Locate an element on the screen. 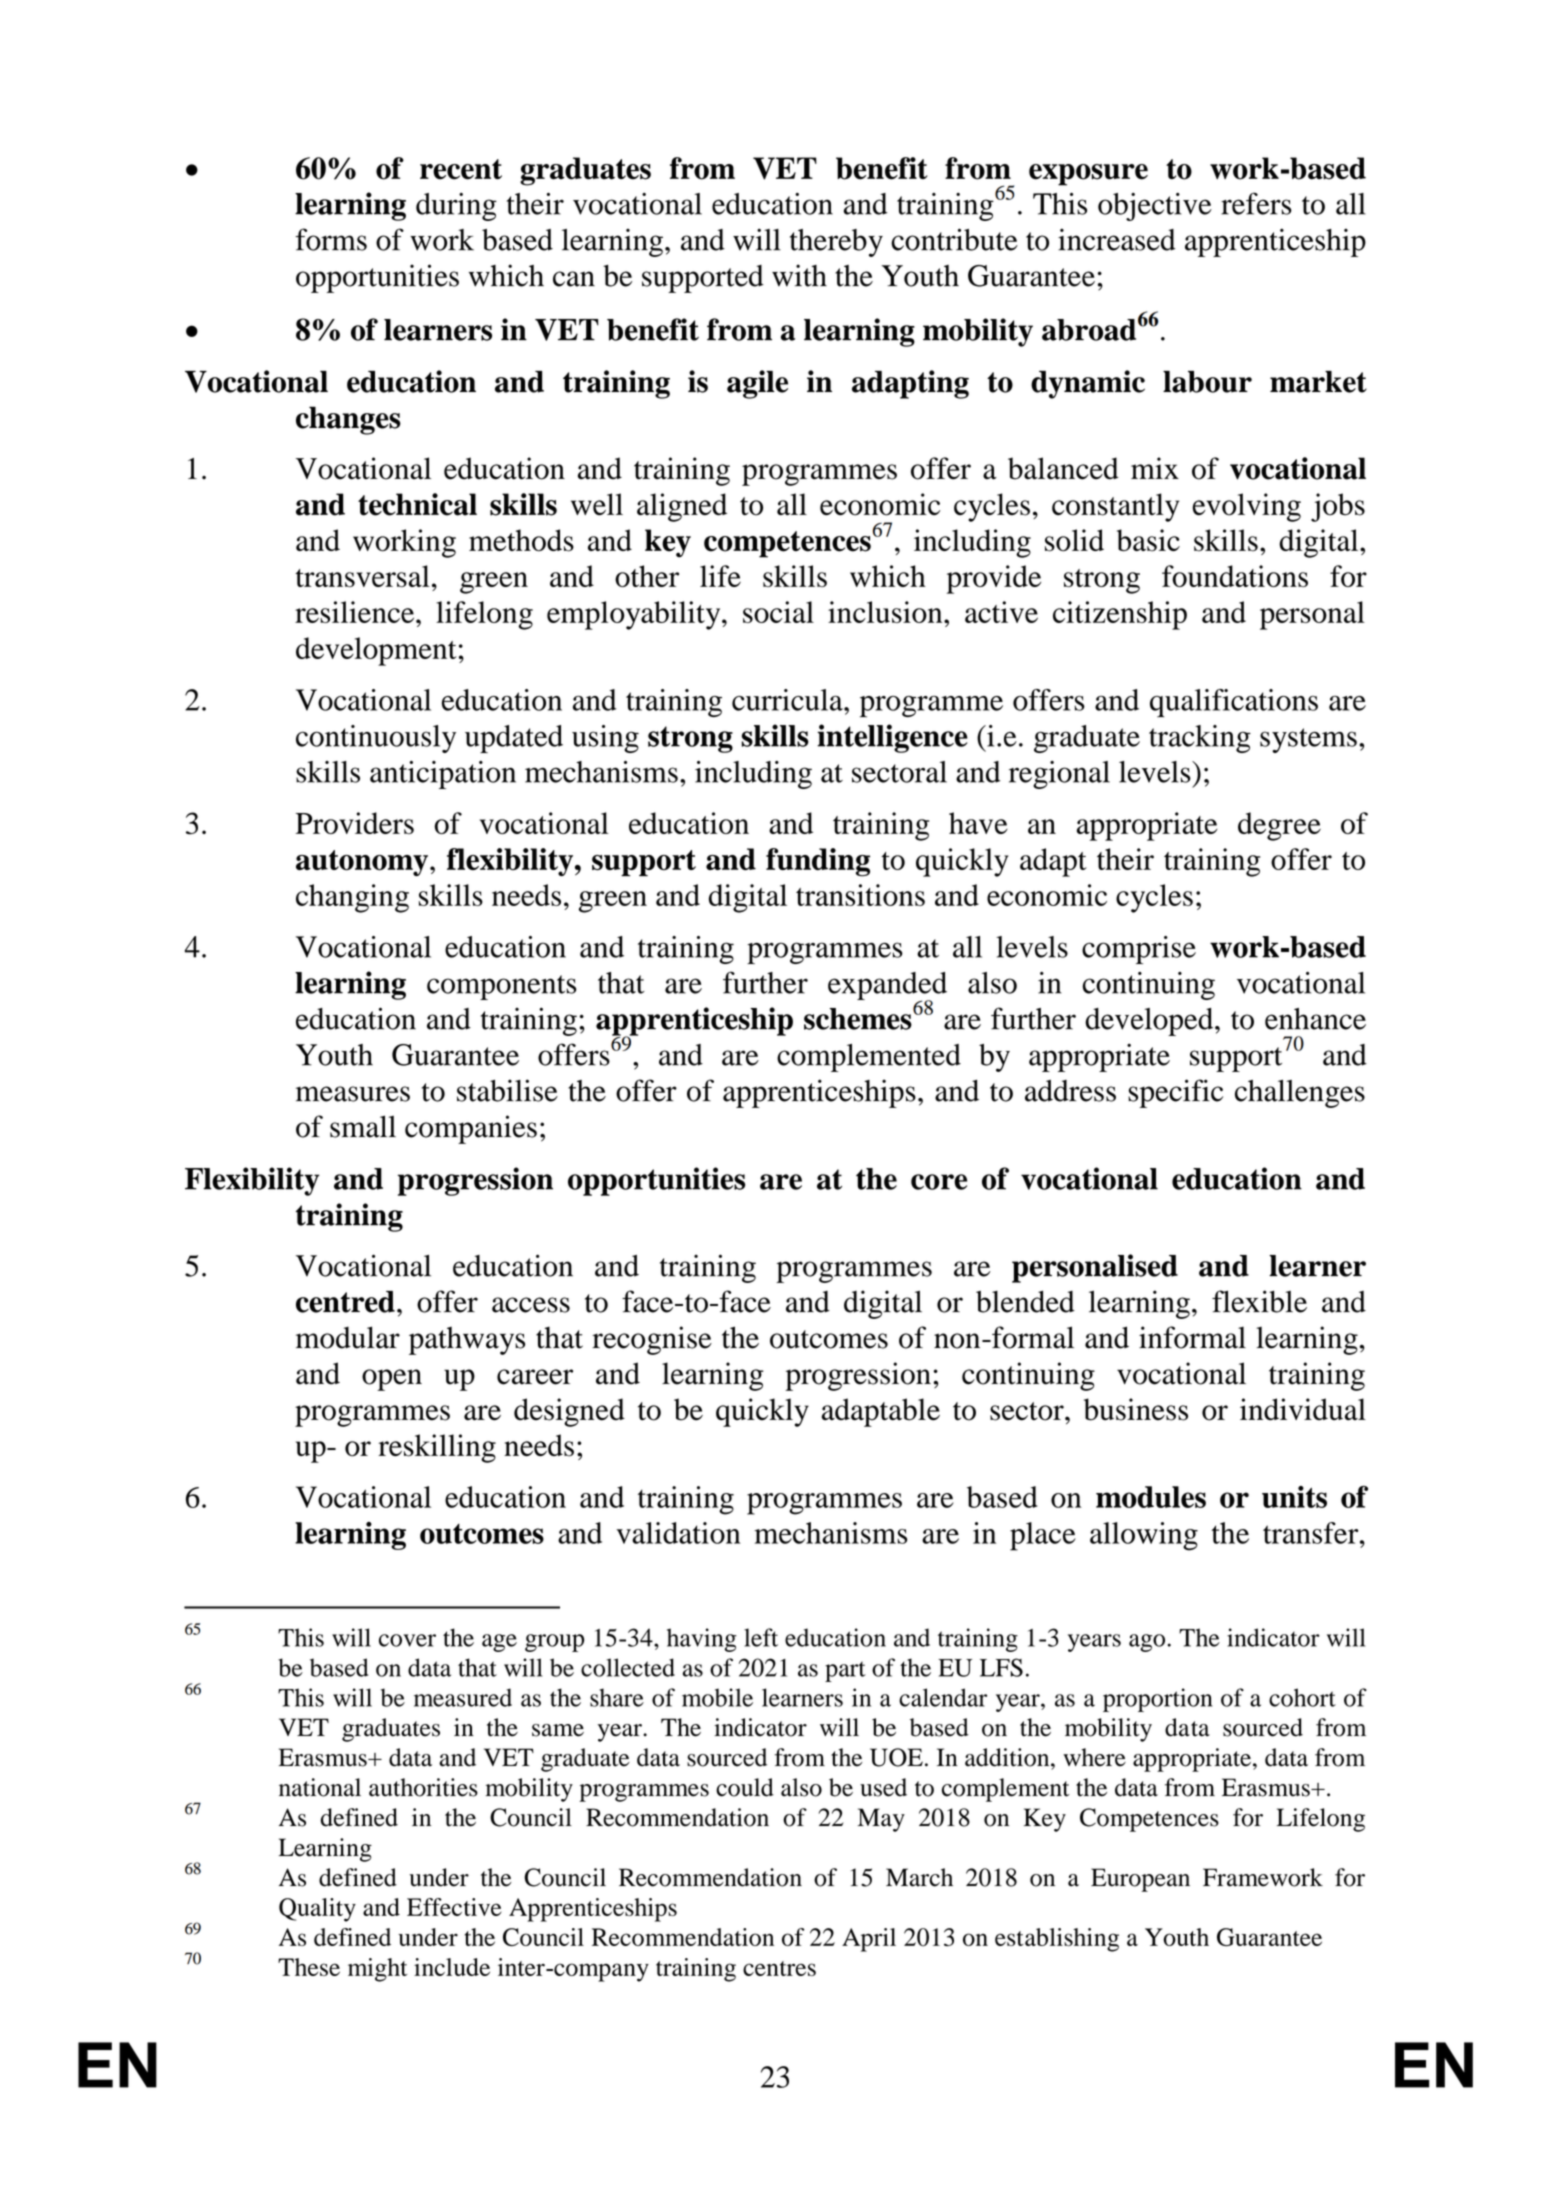  specific is located at coordinates (1175, 1093).
